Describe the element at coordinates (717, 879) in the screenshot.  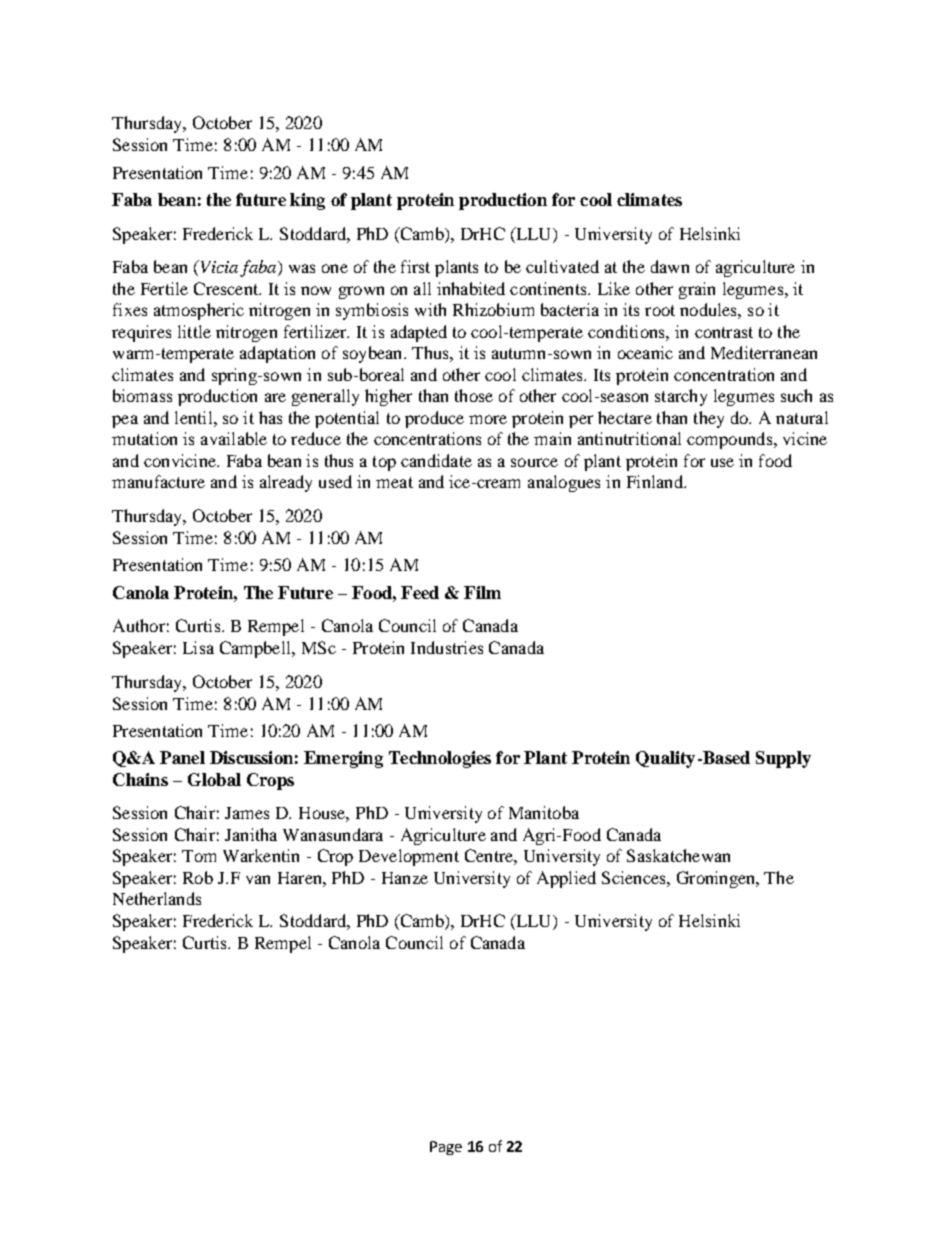
I see `Groningen` at that location.
